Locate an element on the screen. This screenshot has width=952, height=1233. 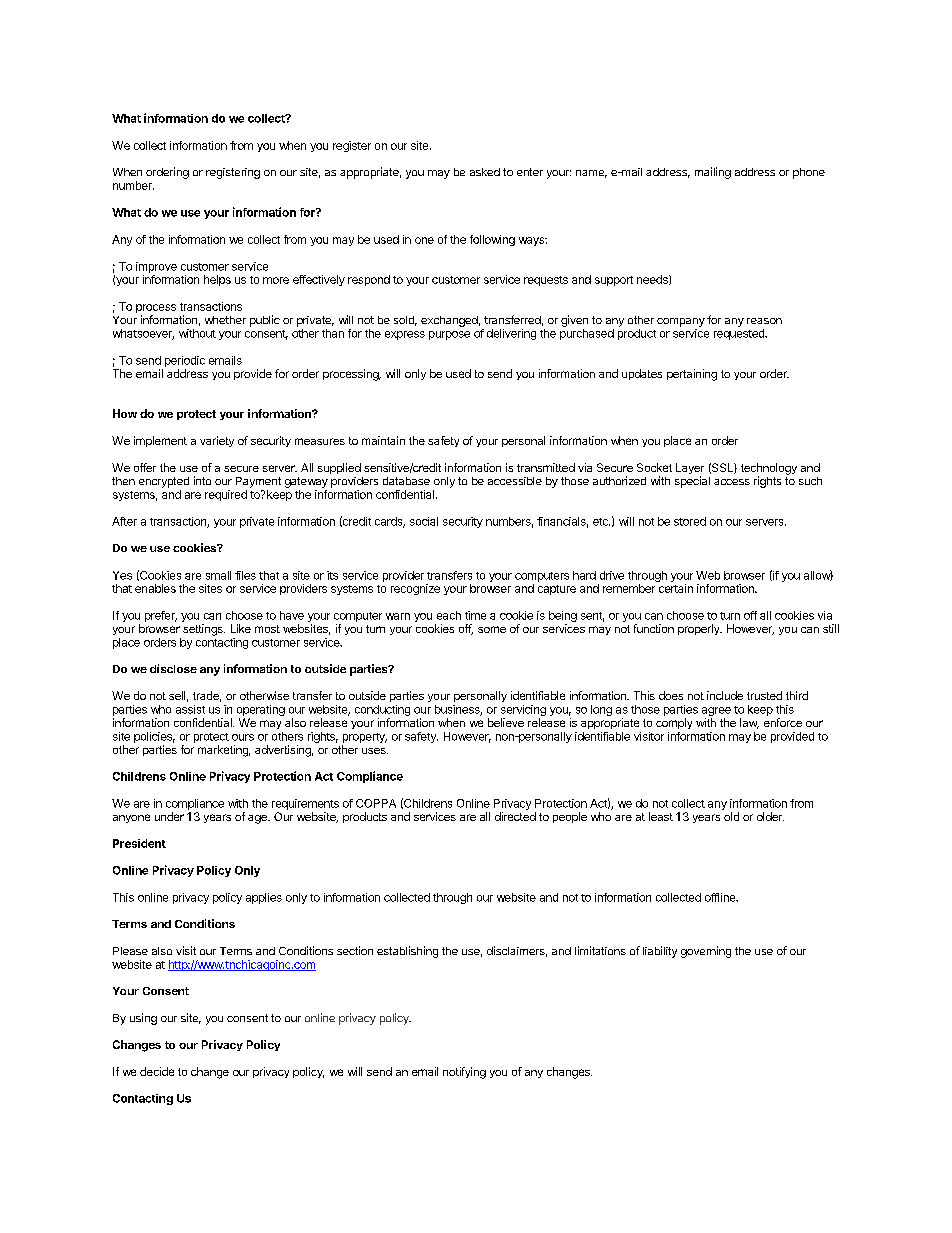
improve is located at coordinates (156, 267).
